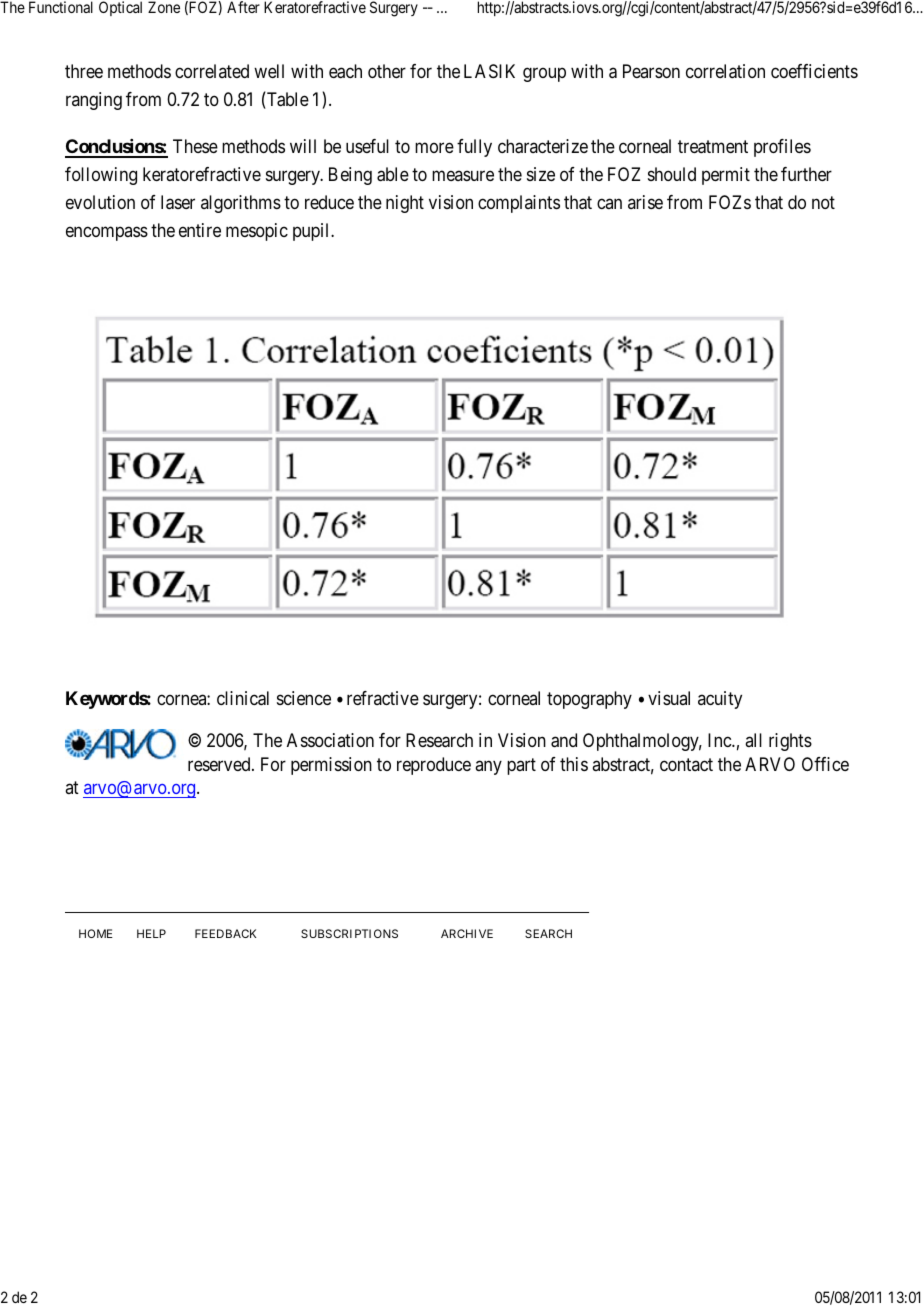 The height and width of the document is (1308, 924). I want to click on acuity, so click(720, 700).
